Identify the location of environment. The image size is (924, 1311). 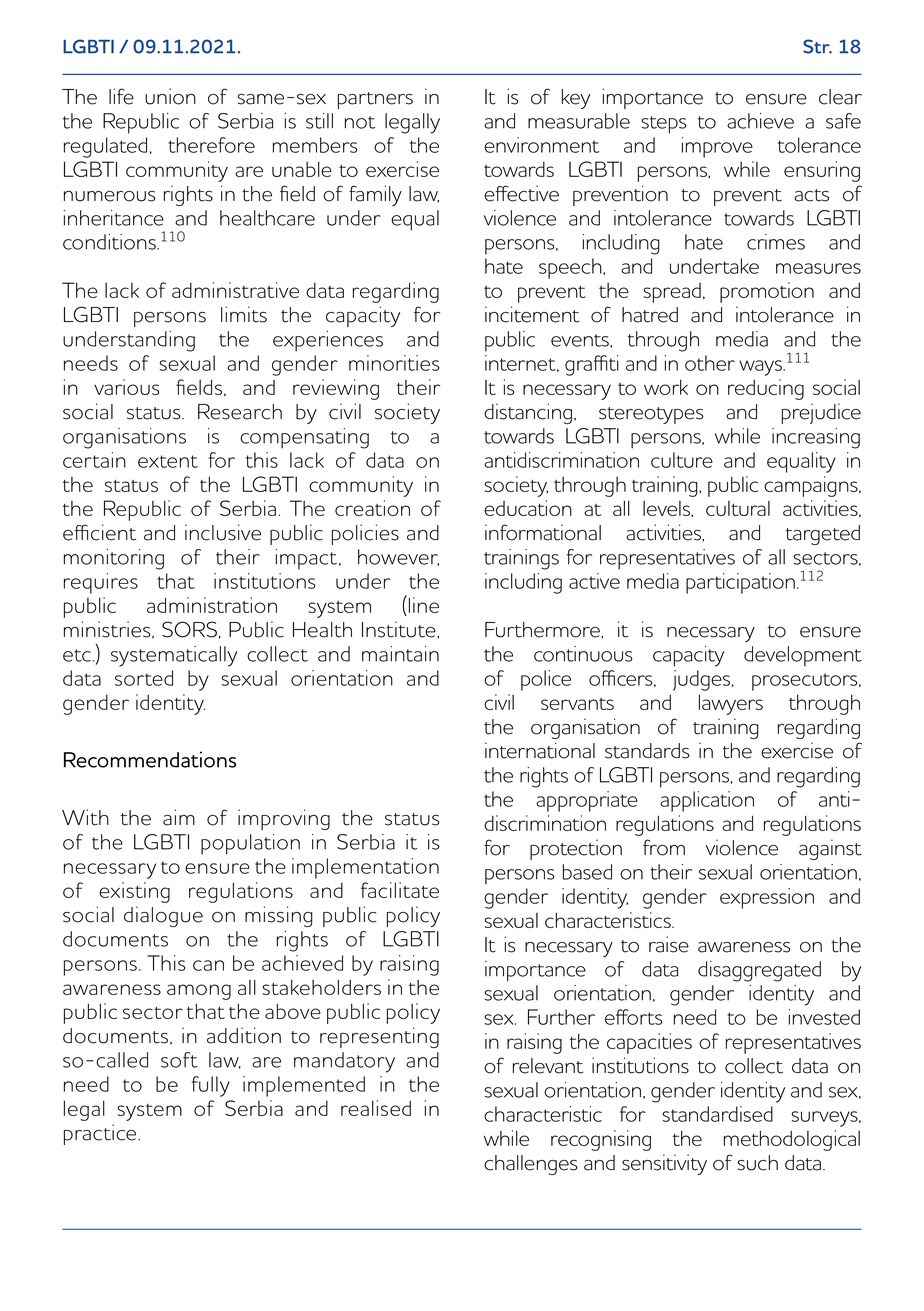
(541, 145).
